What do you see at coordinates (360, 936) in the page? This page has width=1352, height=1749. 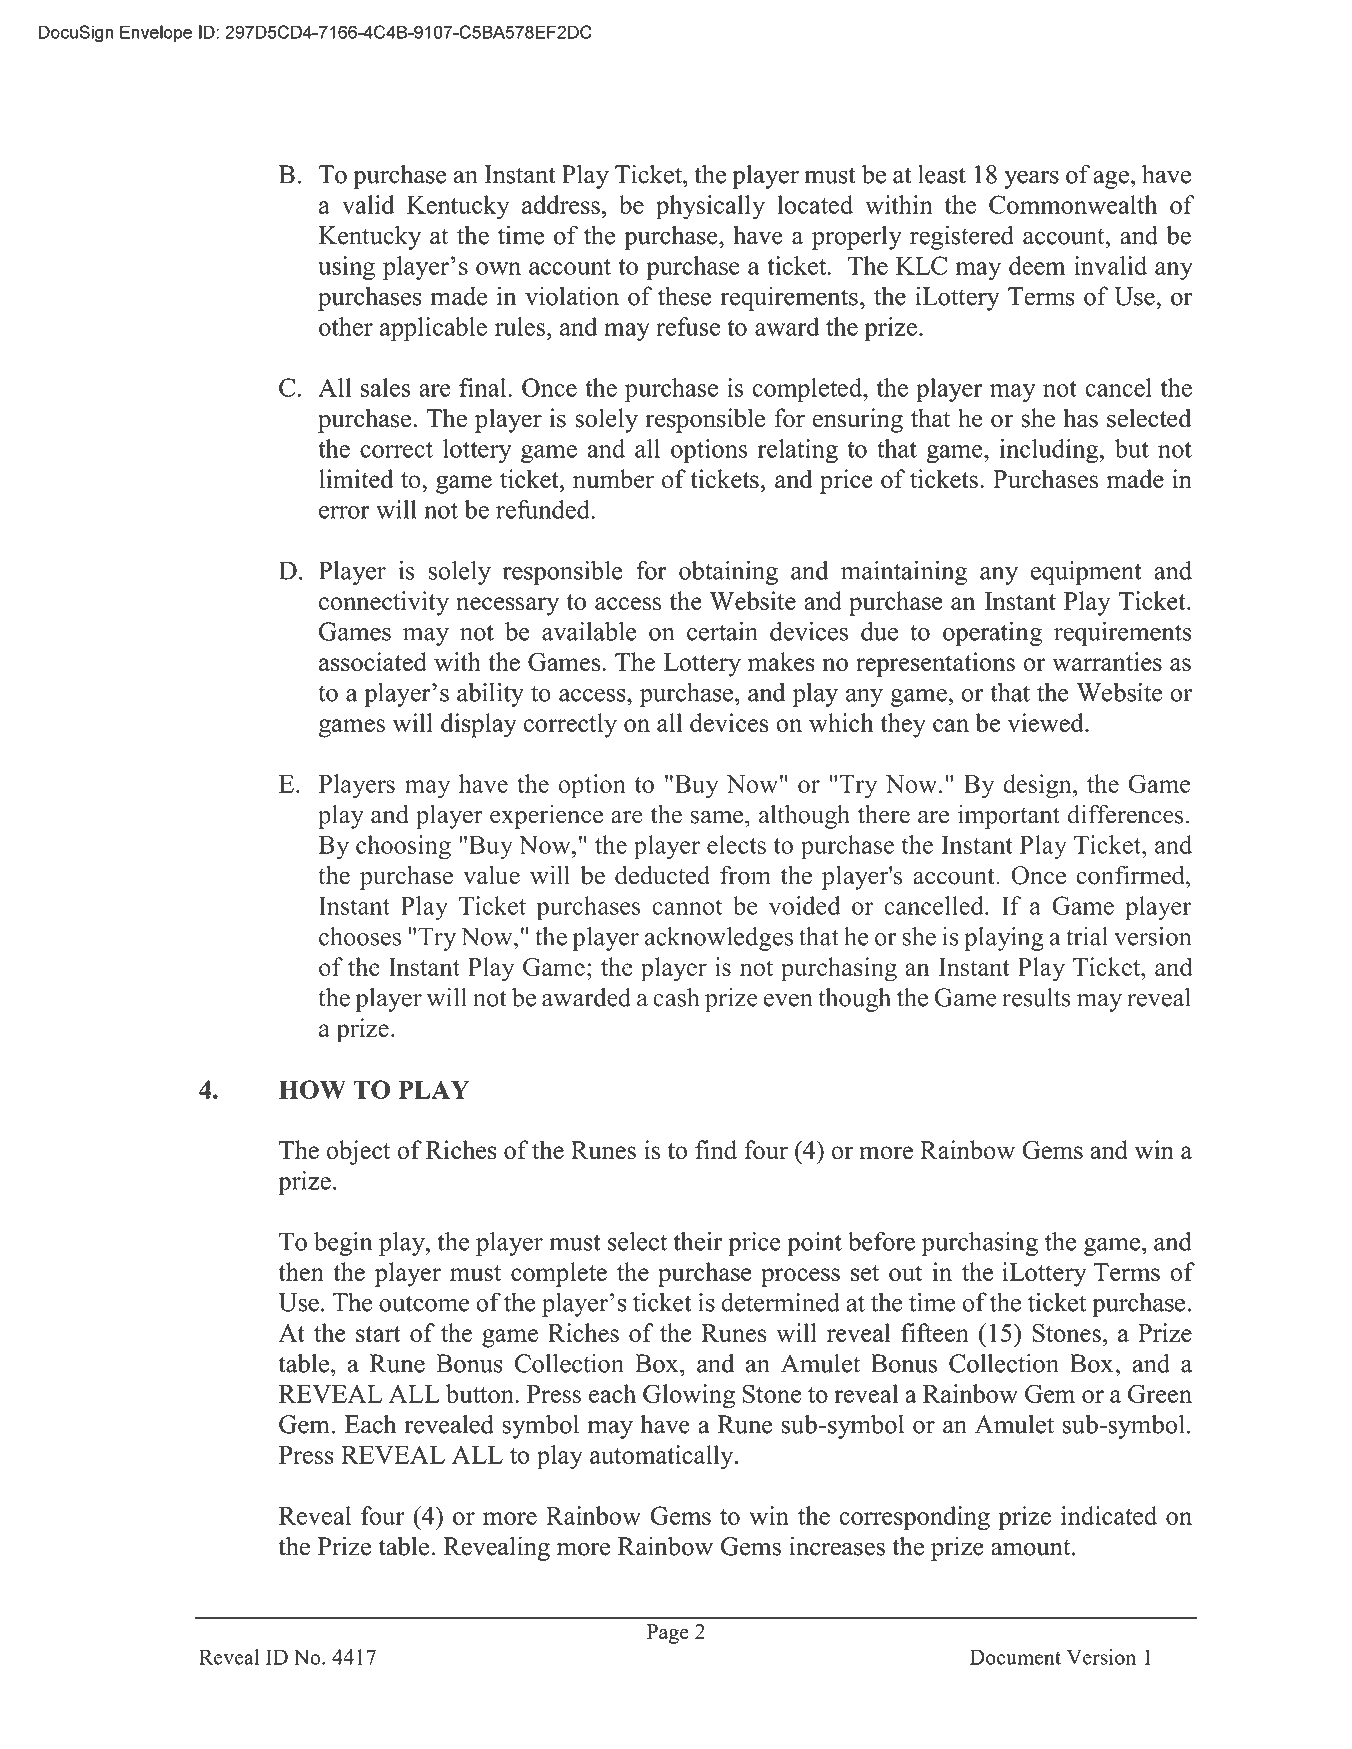 I see `chooses` at bounding box center [360, 936].
